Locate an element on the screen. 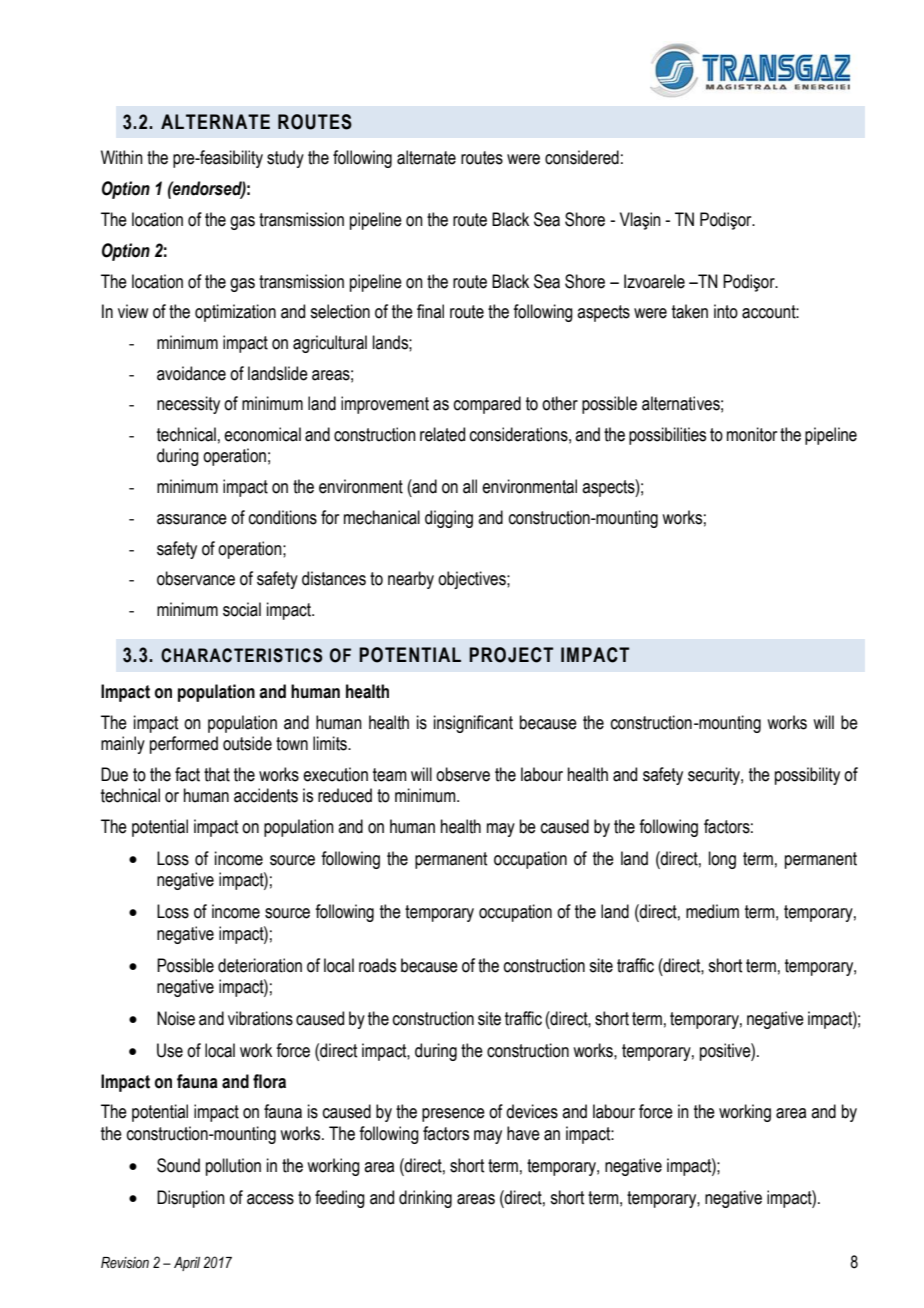 The image size is (924, 1308). drinking is located at coordinates (425, 1199).
